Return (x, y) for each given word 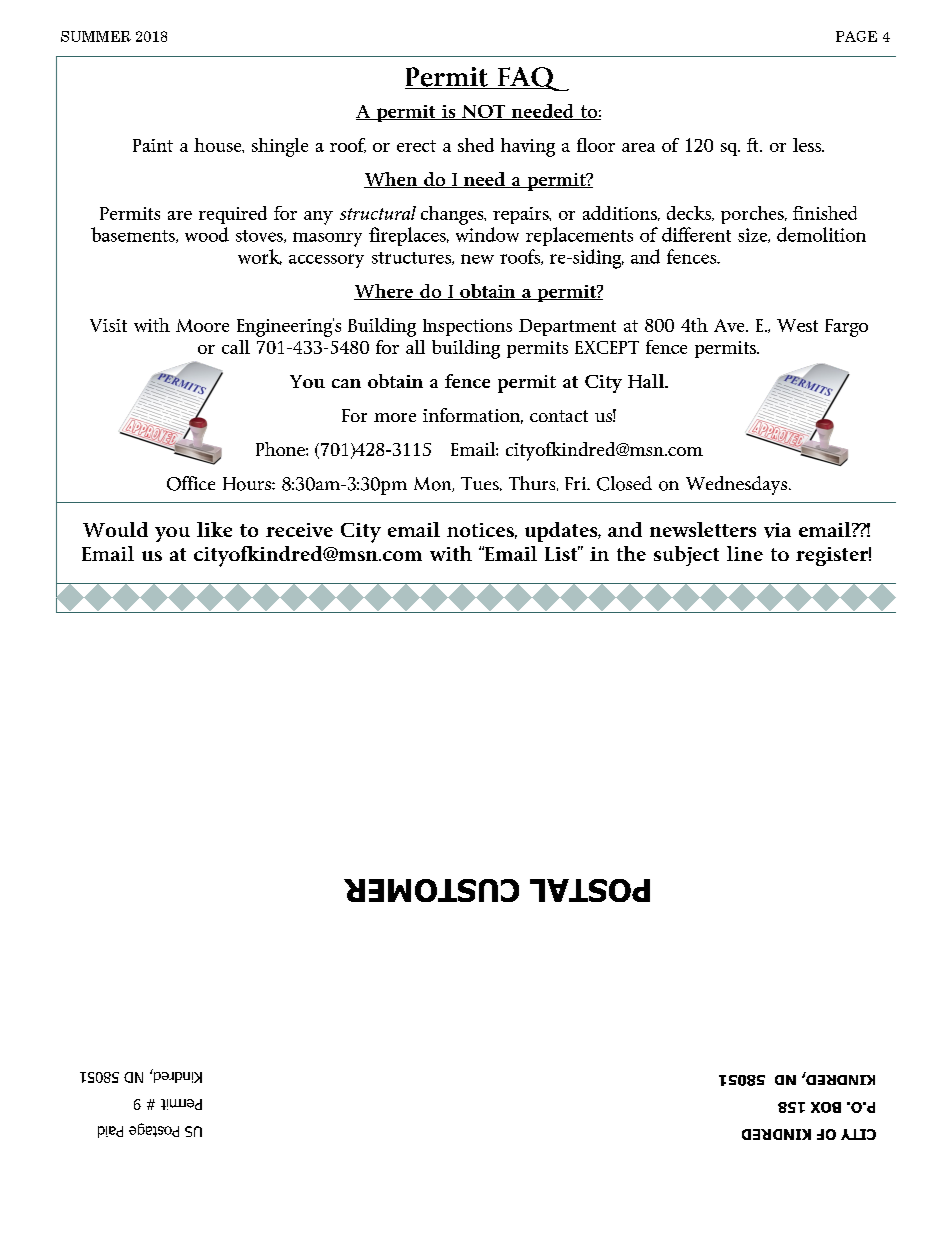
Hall (647, 381)
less (808, 145)
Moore (202, 325)
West (797, 325)
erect (416, 146)
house (219, 145)
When (392, 180)
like (214, 529)
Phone (281, 449)
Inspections (467, 327)
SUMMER (96, 36)
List (562, 553)
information (473, 416)
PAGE (856, 36)
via (777, 530)
